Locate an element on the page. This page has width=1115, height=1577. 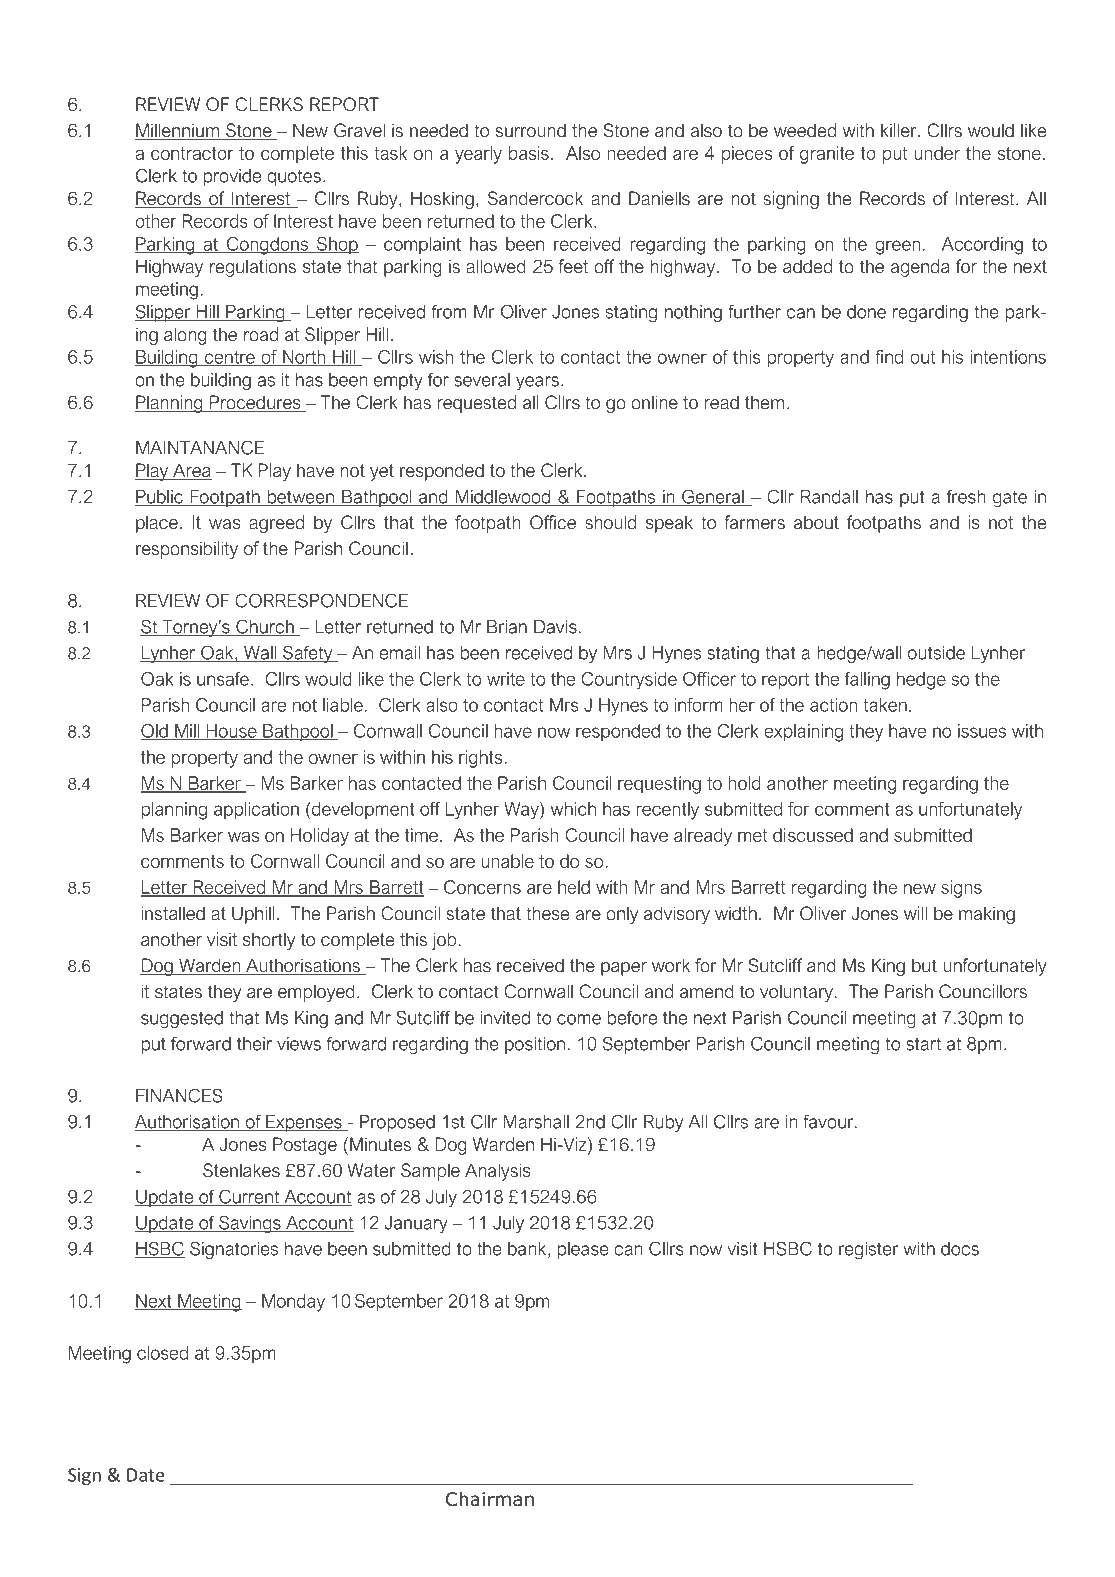
basis is located at coordinates (529, 153).
